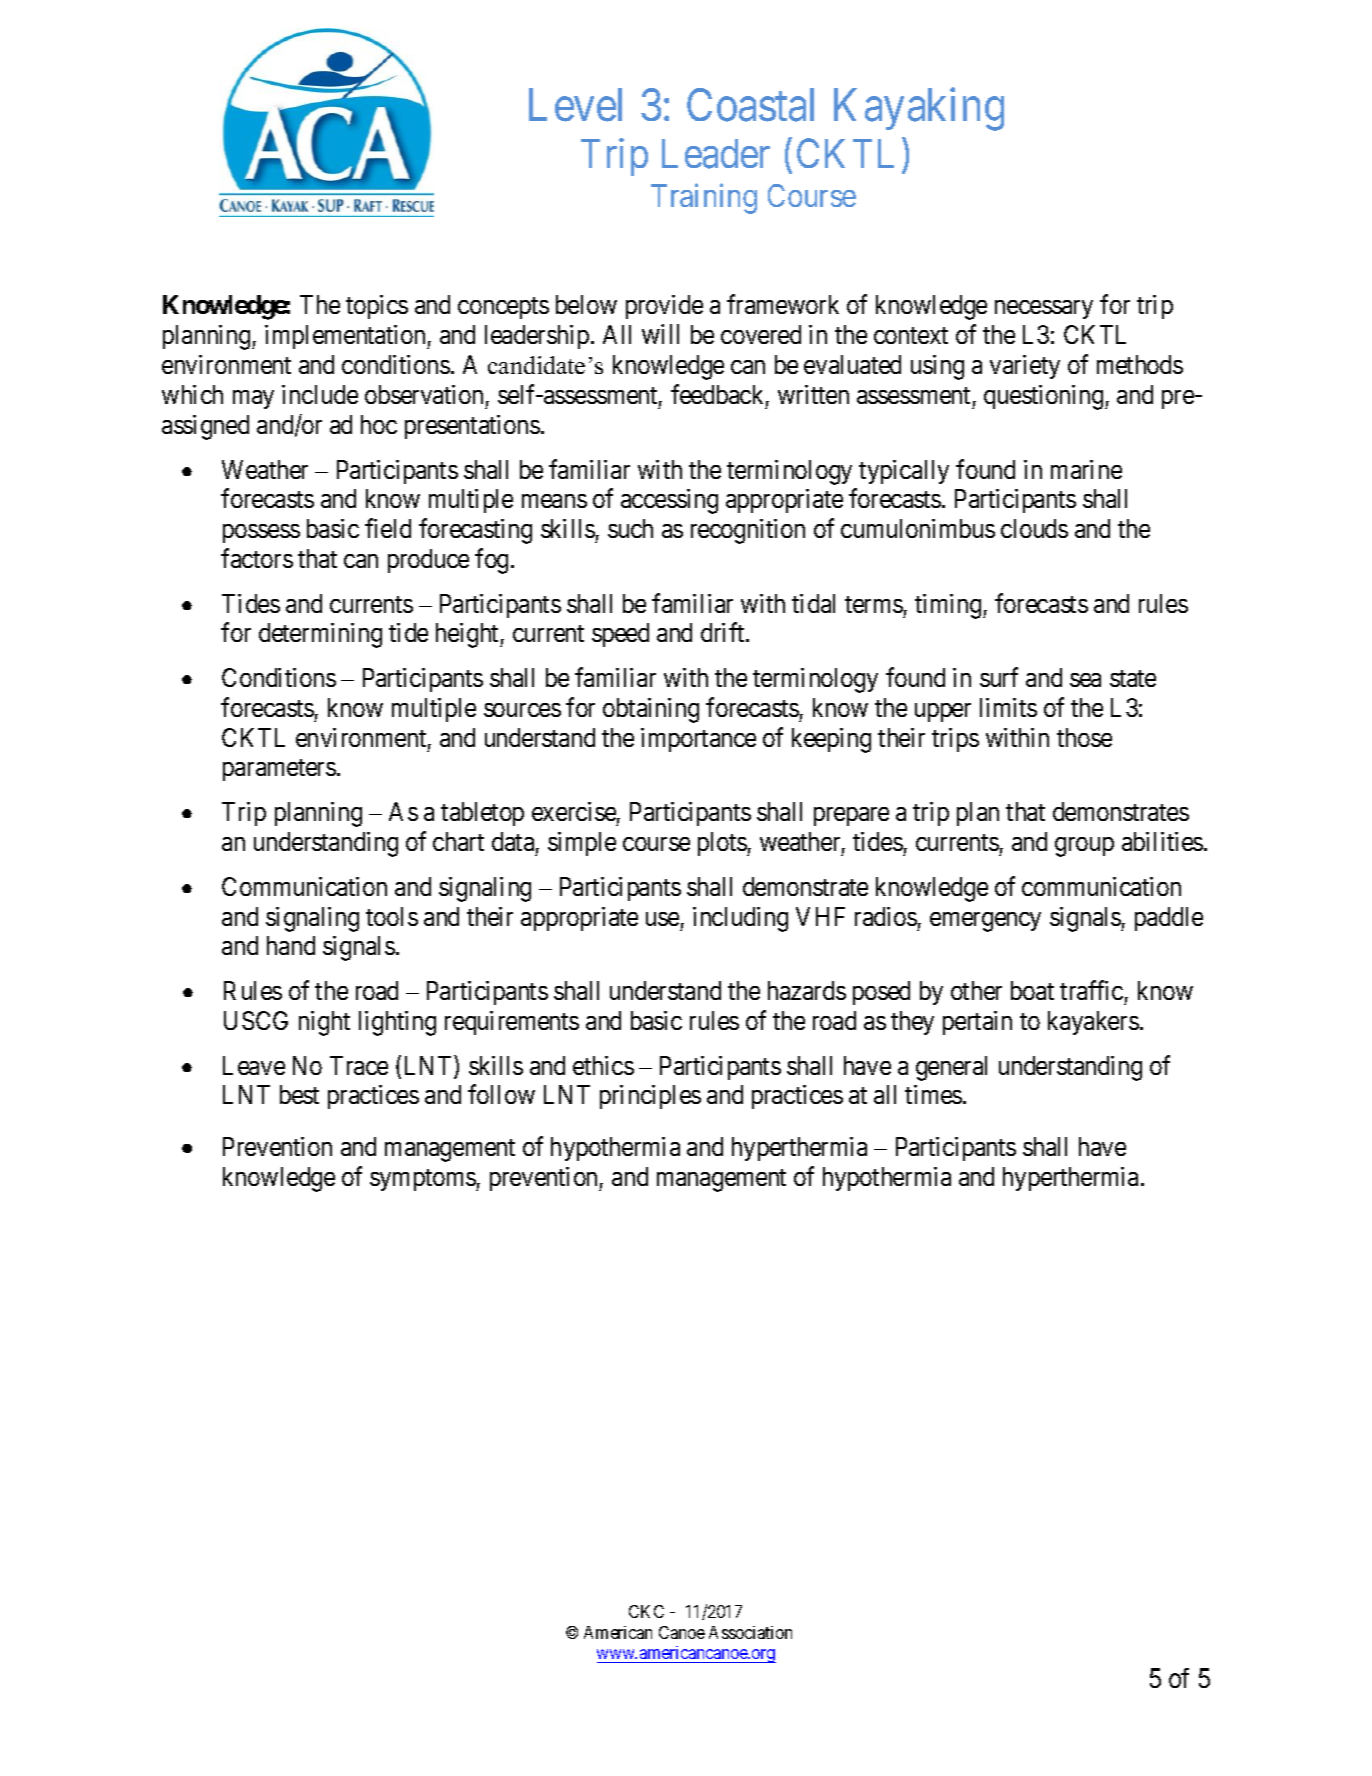 The image size is (1372, 1776). Describe the element at coordinates (723, 844) in the screenshot. I see `plots` at that location.
